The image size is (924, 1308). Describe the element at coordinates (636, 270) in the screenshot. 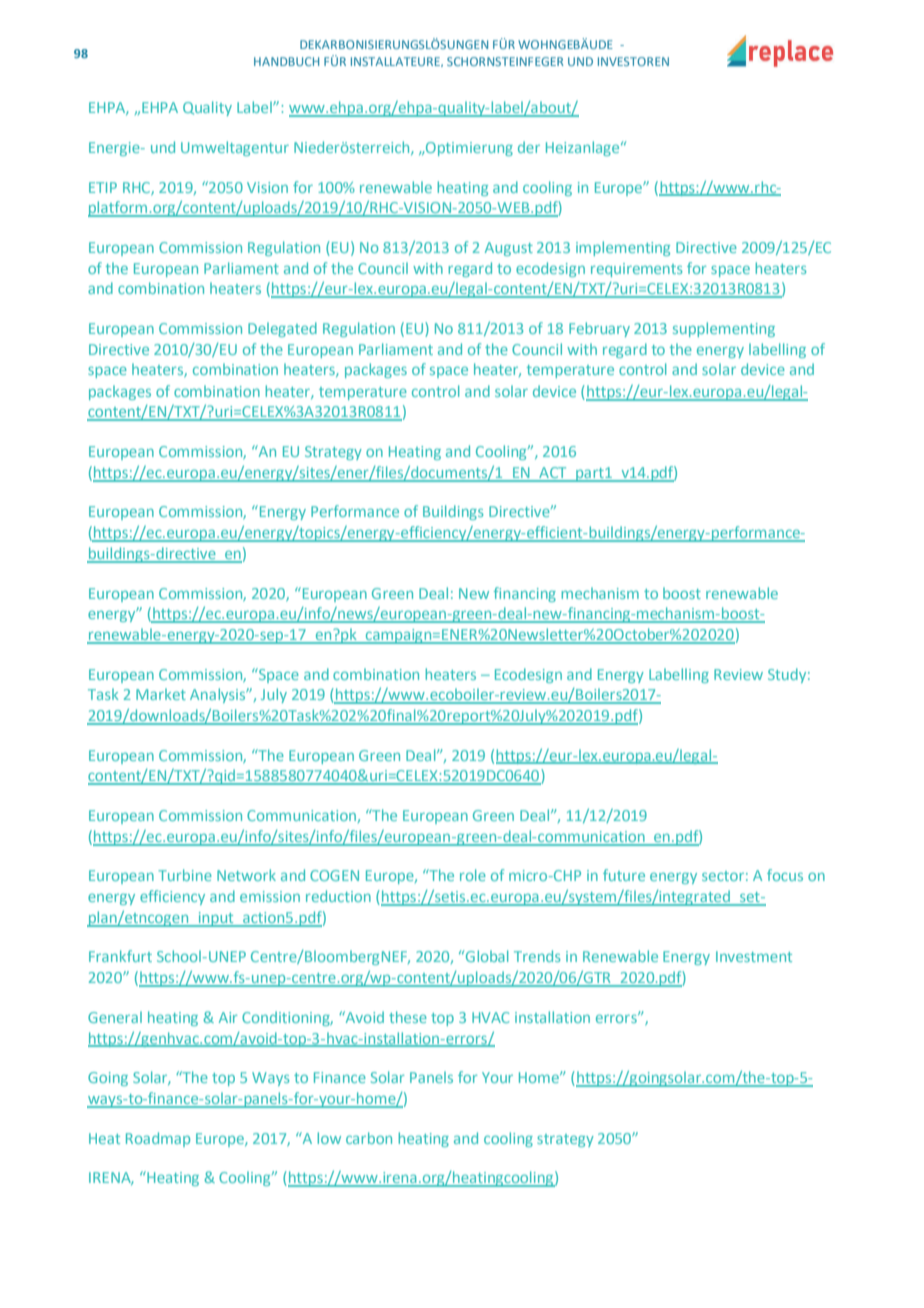

I see `requirements` at that location.
